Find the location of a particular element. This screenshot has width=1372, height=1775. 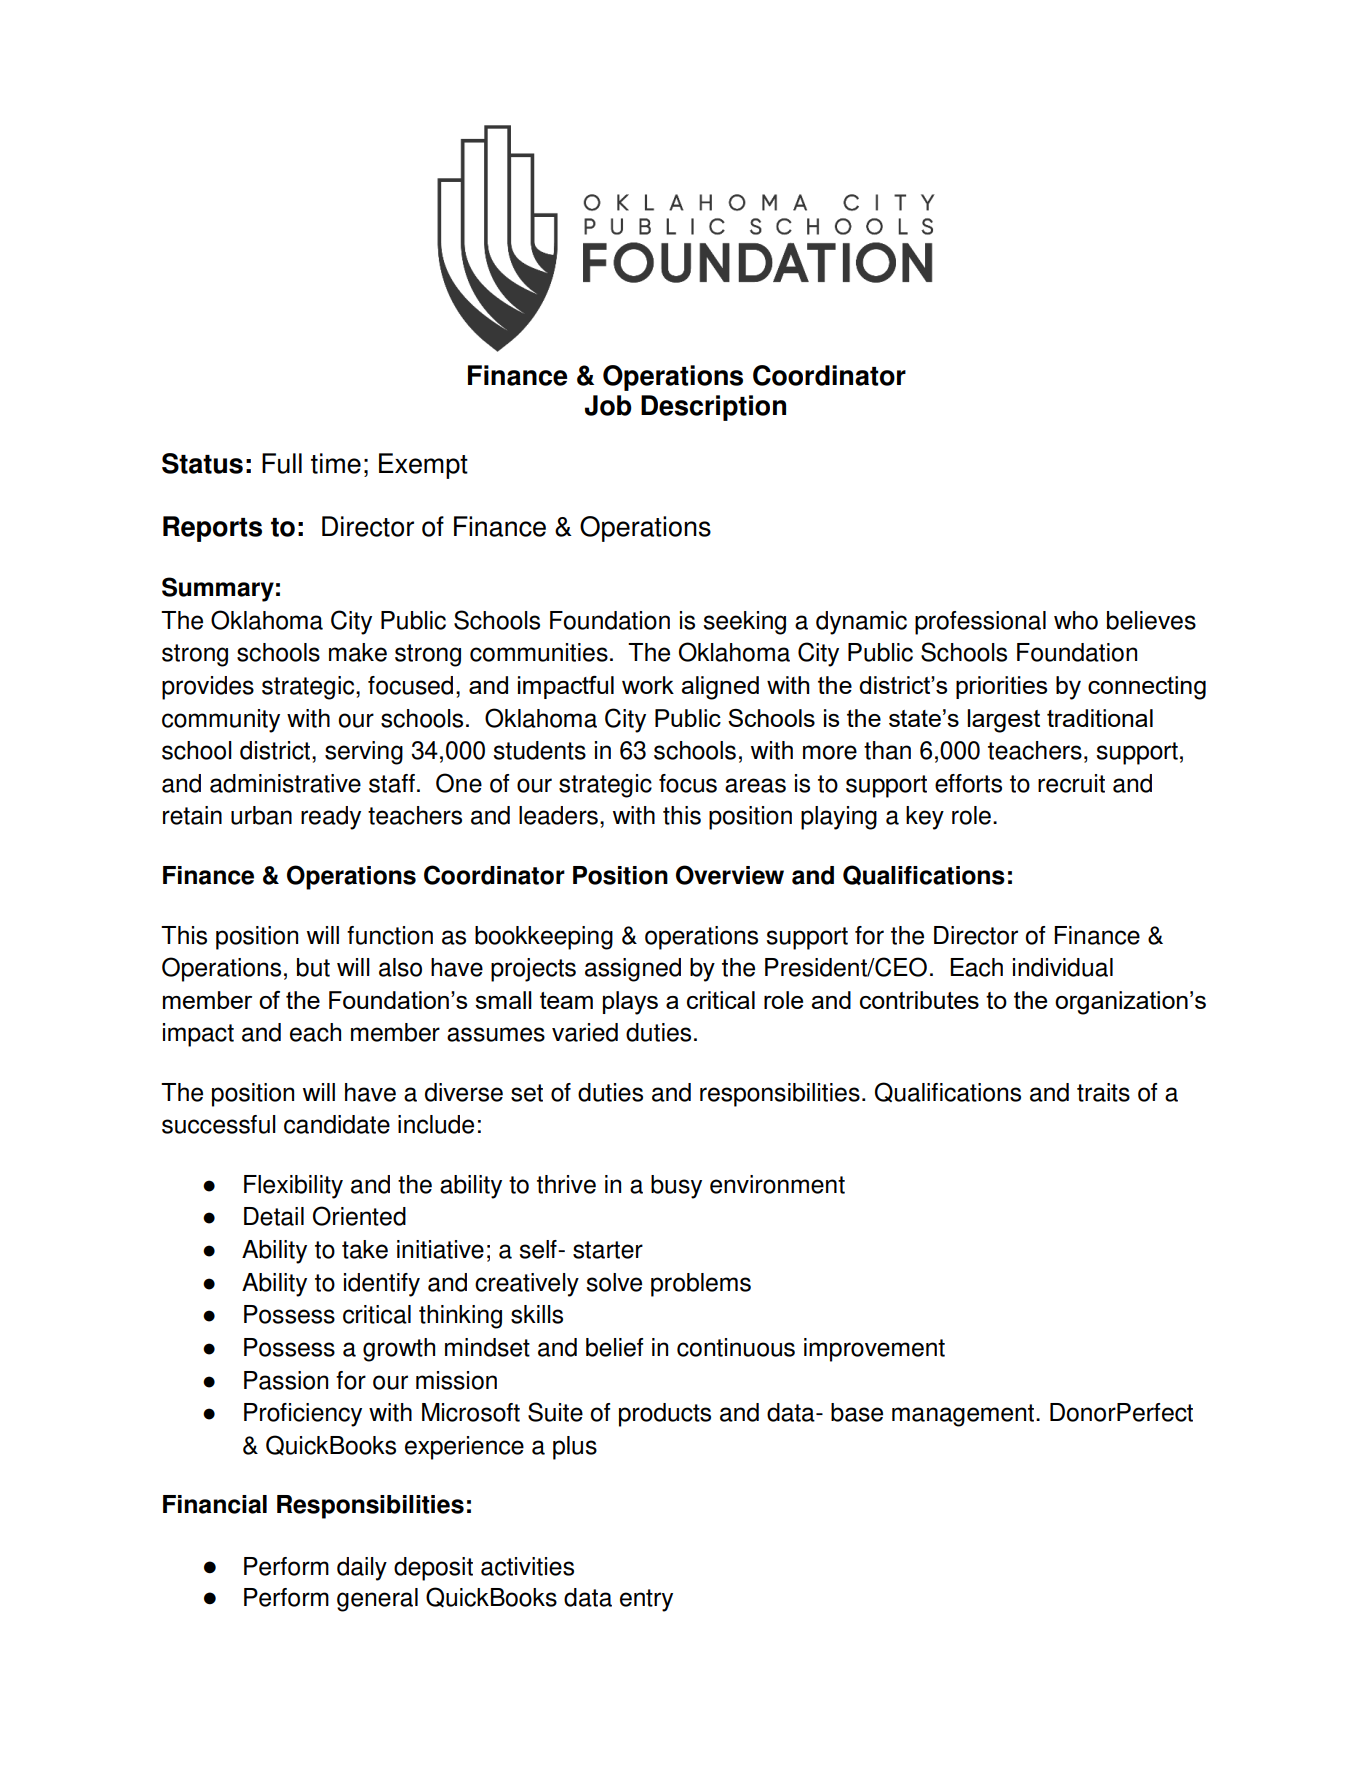

who is located at coordinates (1076, 620).
